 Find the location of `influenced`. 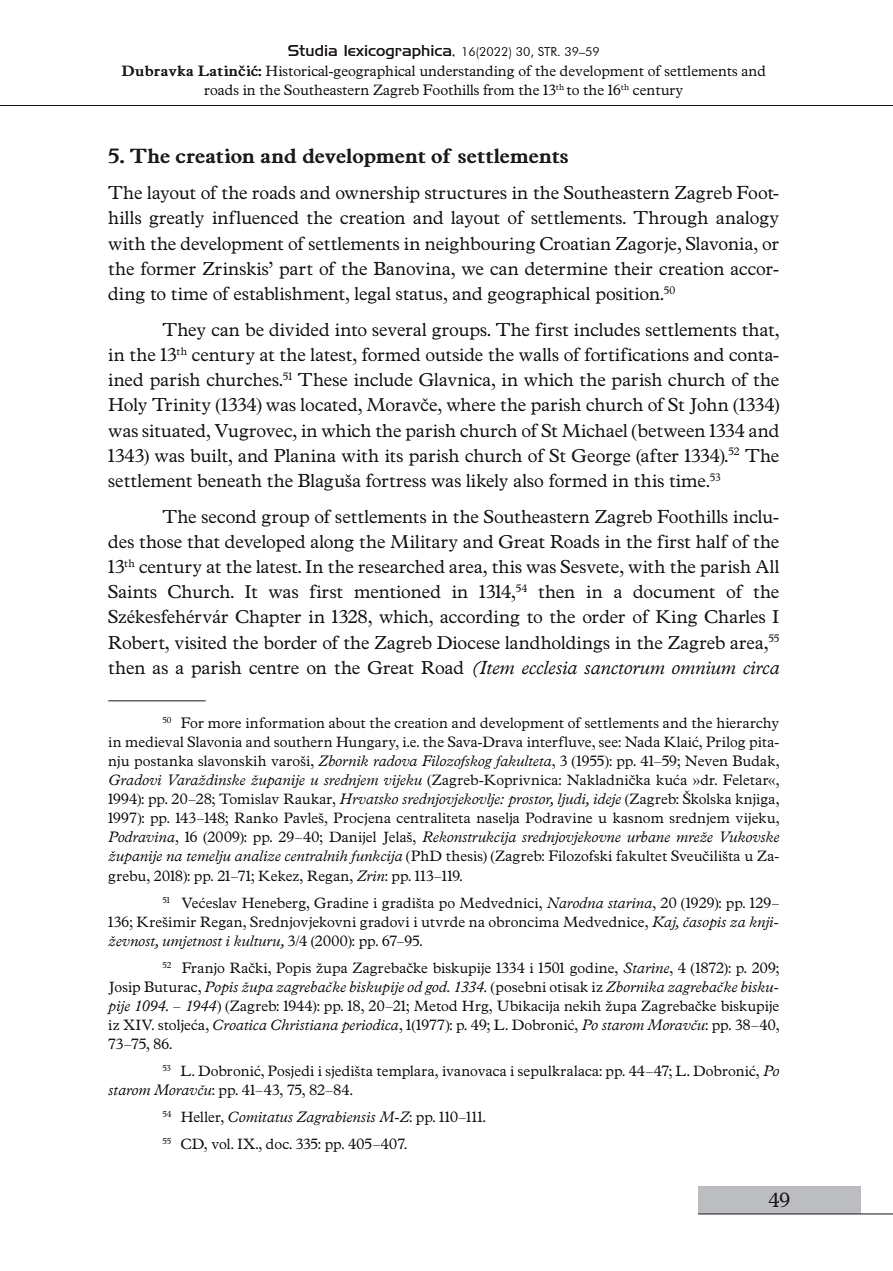

influenced is located at coordinates (255, 217).
